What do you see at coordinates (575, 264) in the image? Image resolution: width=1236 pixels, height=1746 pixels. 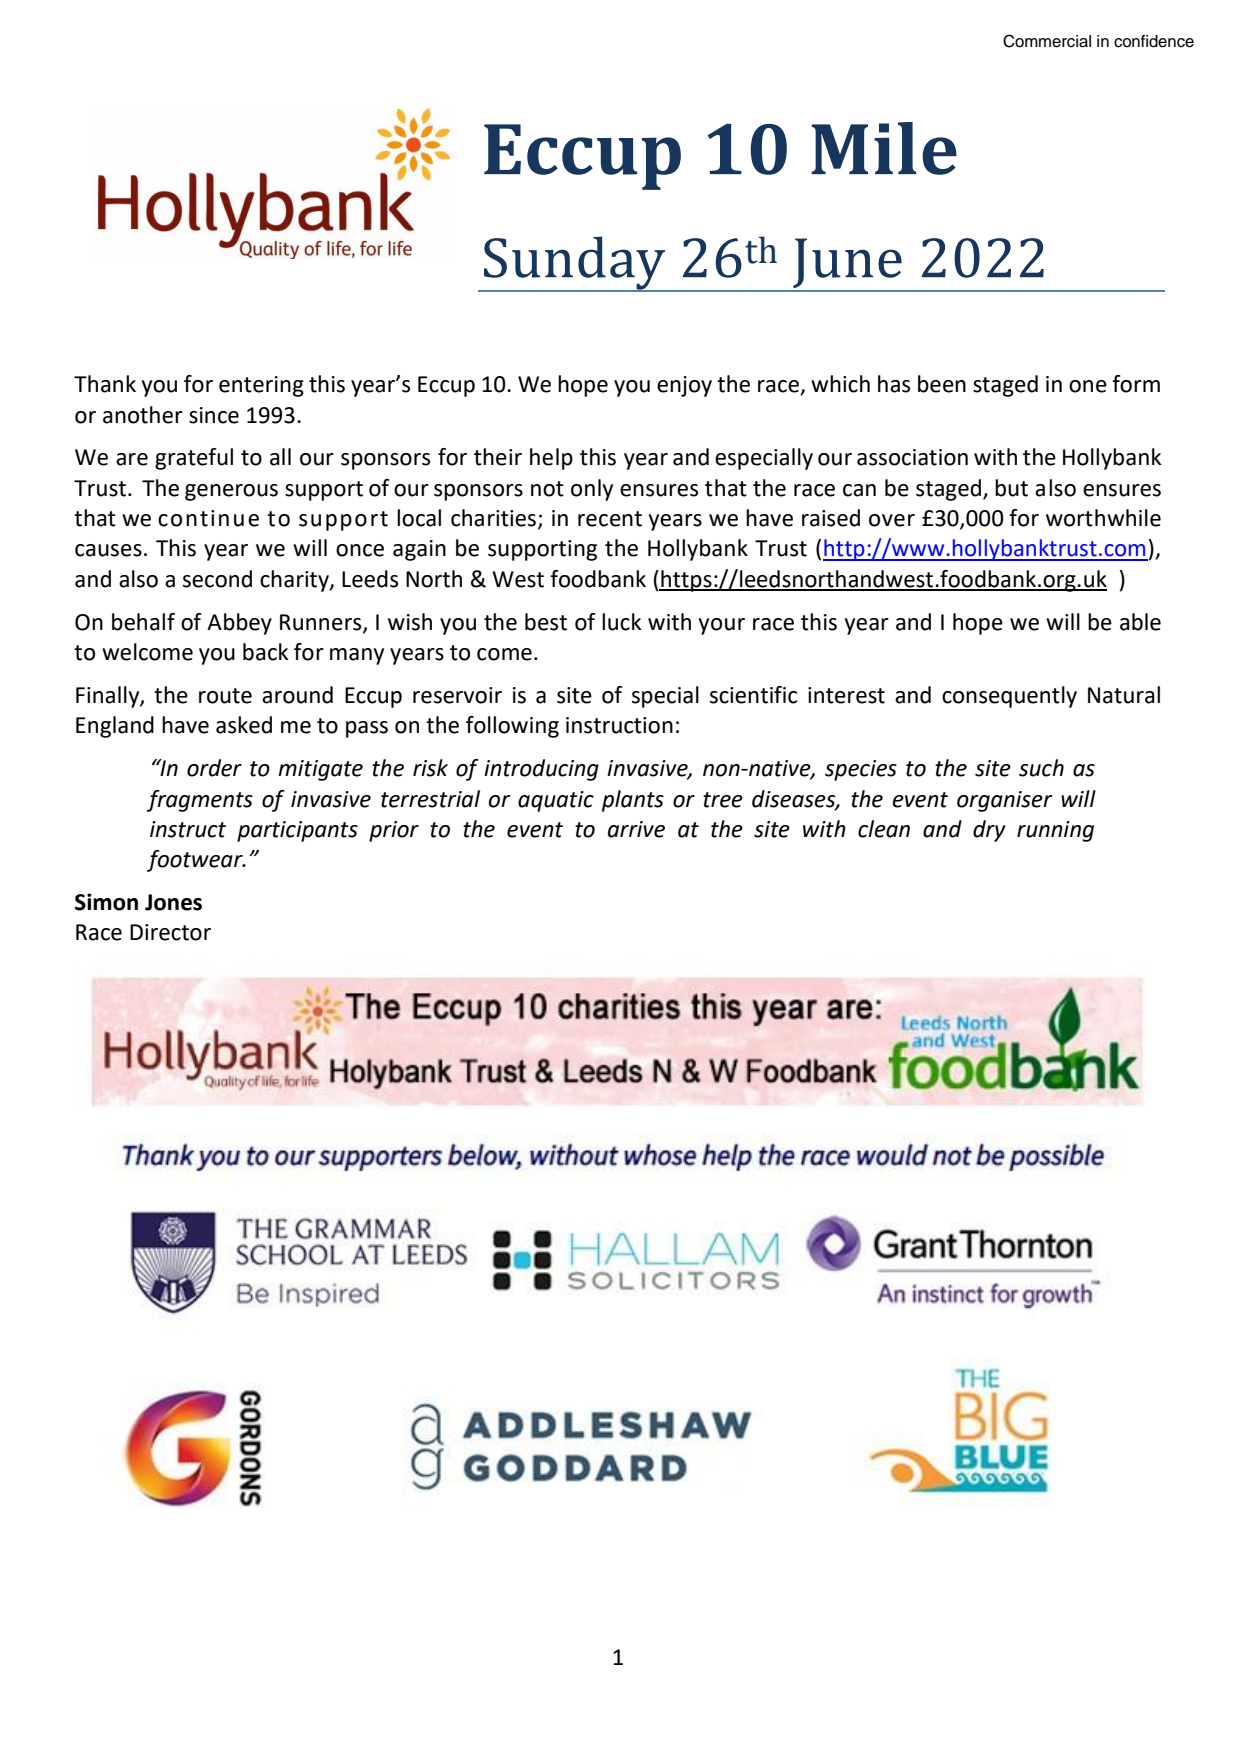 I see `Sunday` at bounding box center [575, 264].
